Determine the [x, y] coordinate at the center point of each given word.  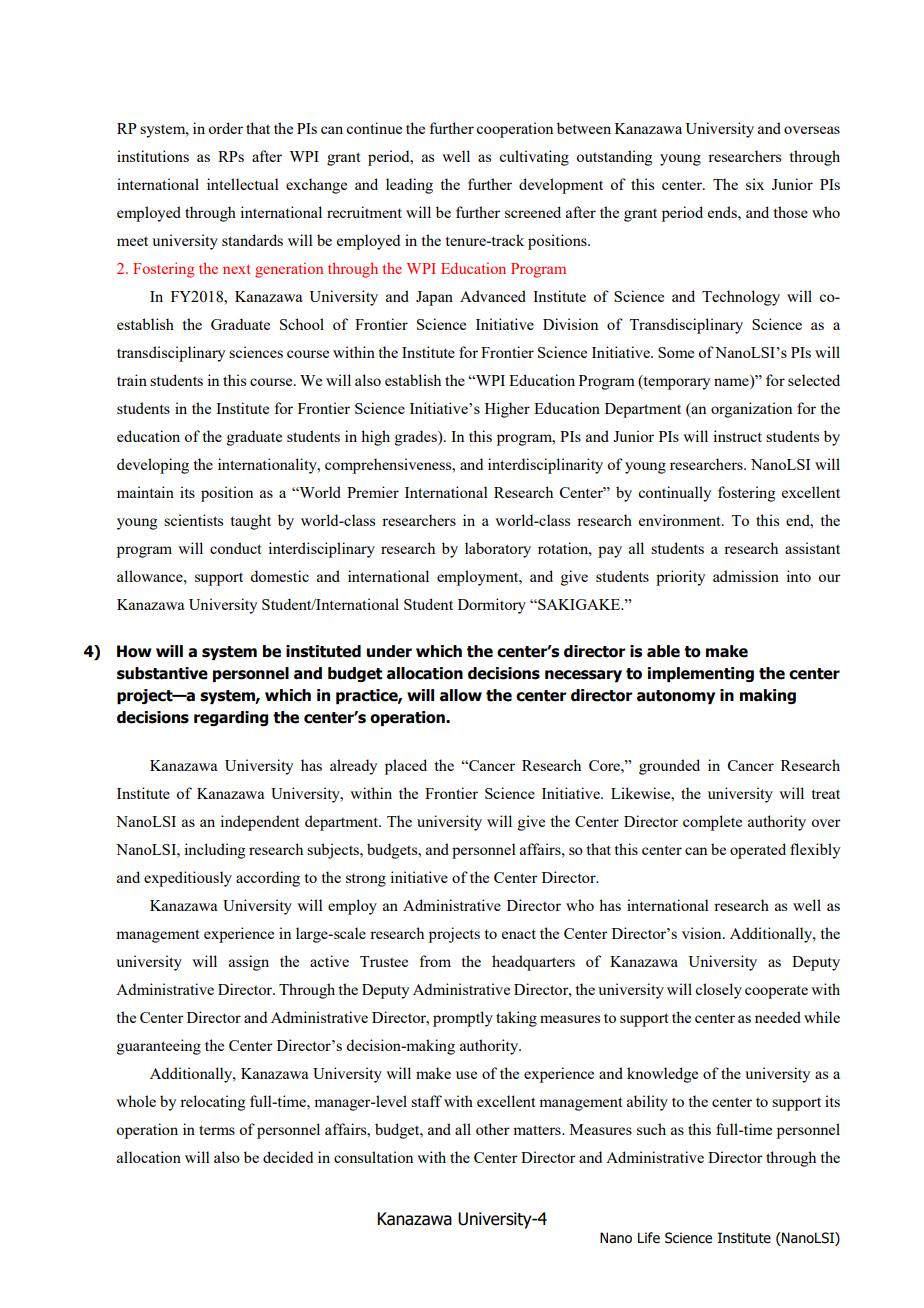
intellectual [243, 184]
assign [249, 963]
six [755, 184]
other [493, 1129]
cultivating [534, 158]
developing [153, 466]
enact [519, 934]
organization [751, 410]
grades [417, 438]
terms [217, 1130]
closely [718, 991]
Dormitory [492, 606]
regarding [231, 718]
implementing [701, 674]
